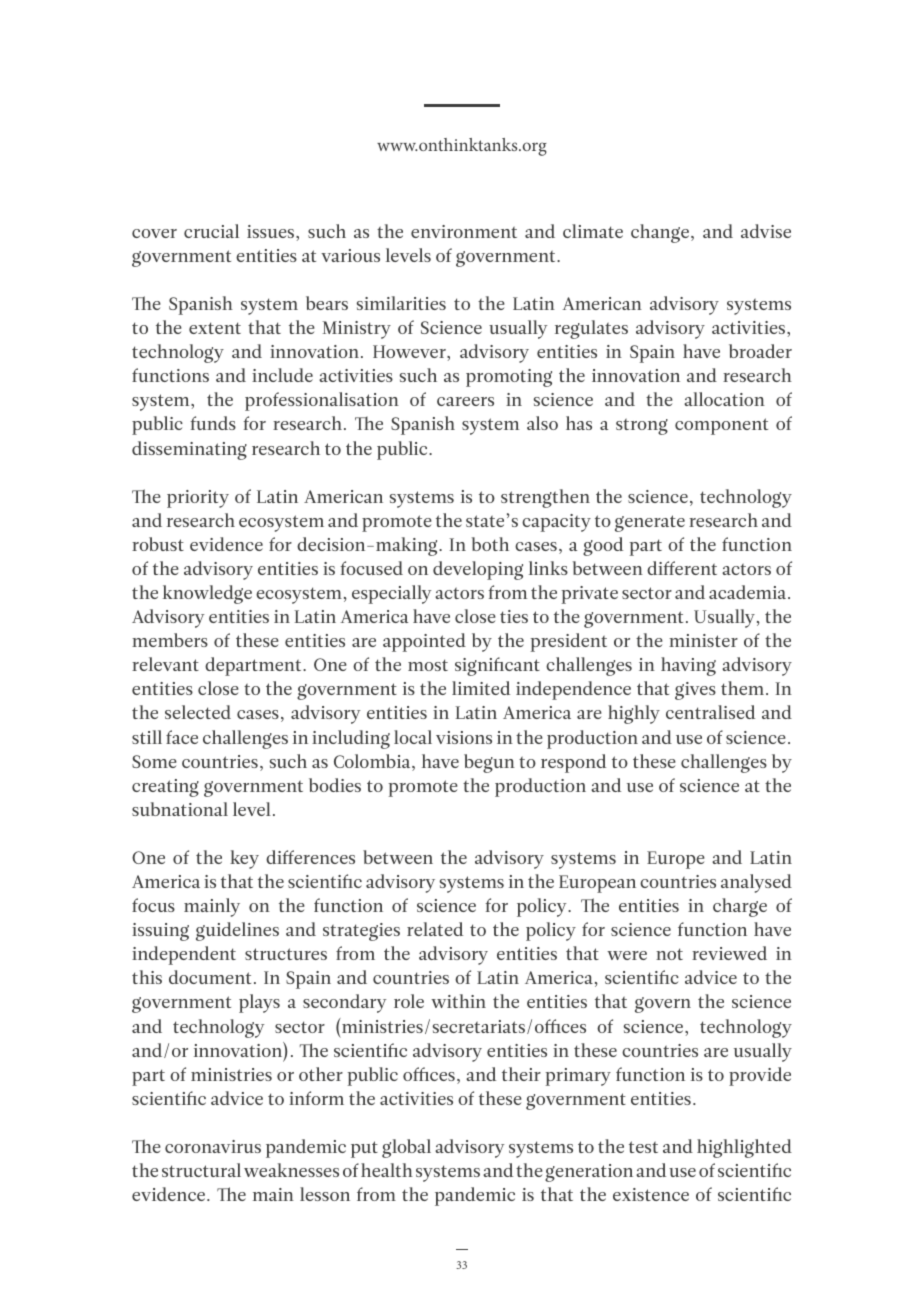 The height and width of the screenshot is (1308, 924). I want to click on centralised, so click(710, 712).
